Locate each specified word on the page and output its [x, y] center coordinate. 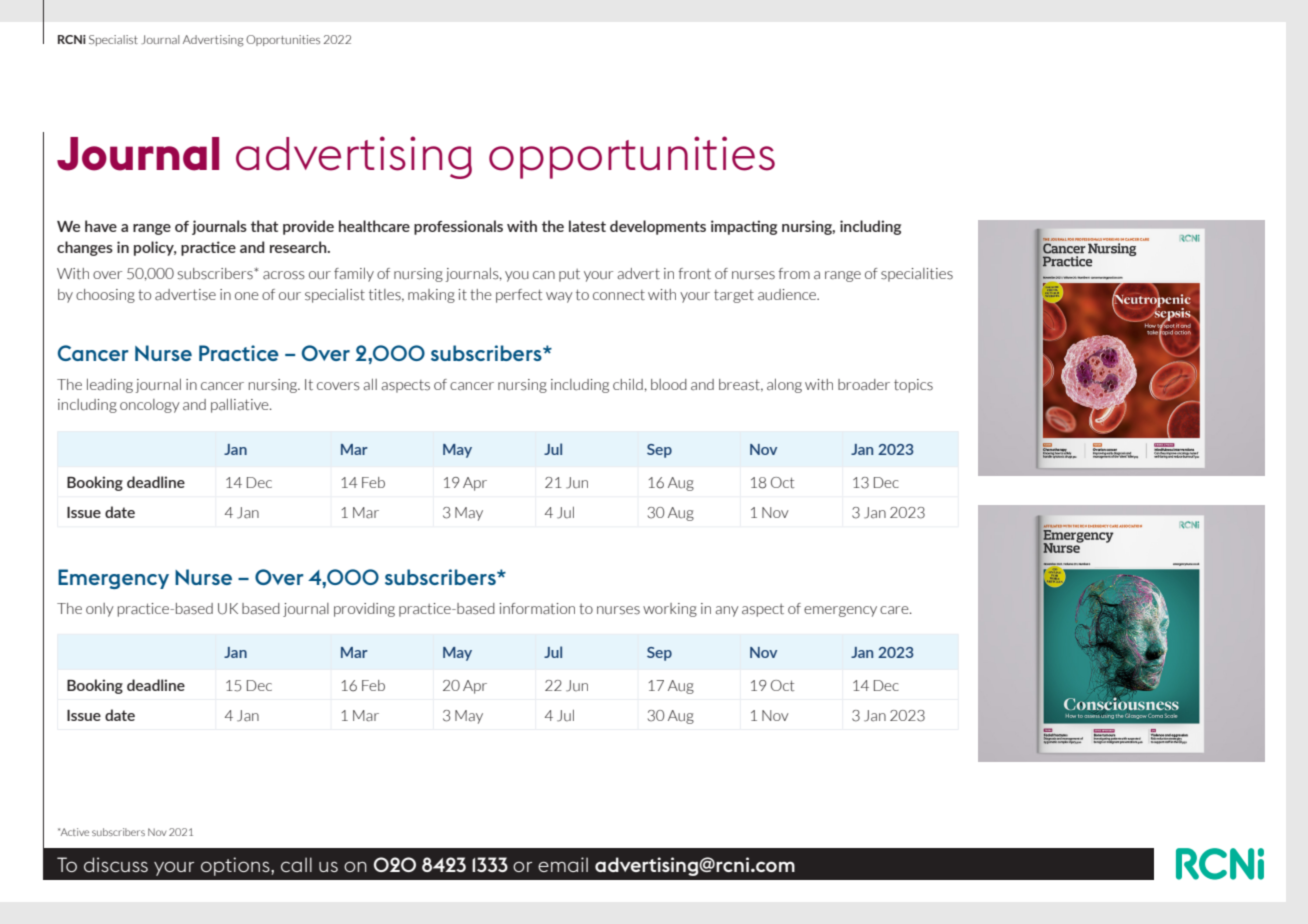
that [264, 226]
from [794, 273]
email [563, 864]
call [296, 864]
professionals [458, 227]
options [236, 866]
